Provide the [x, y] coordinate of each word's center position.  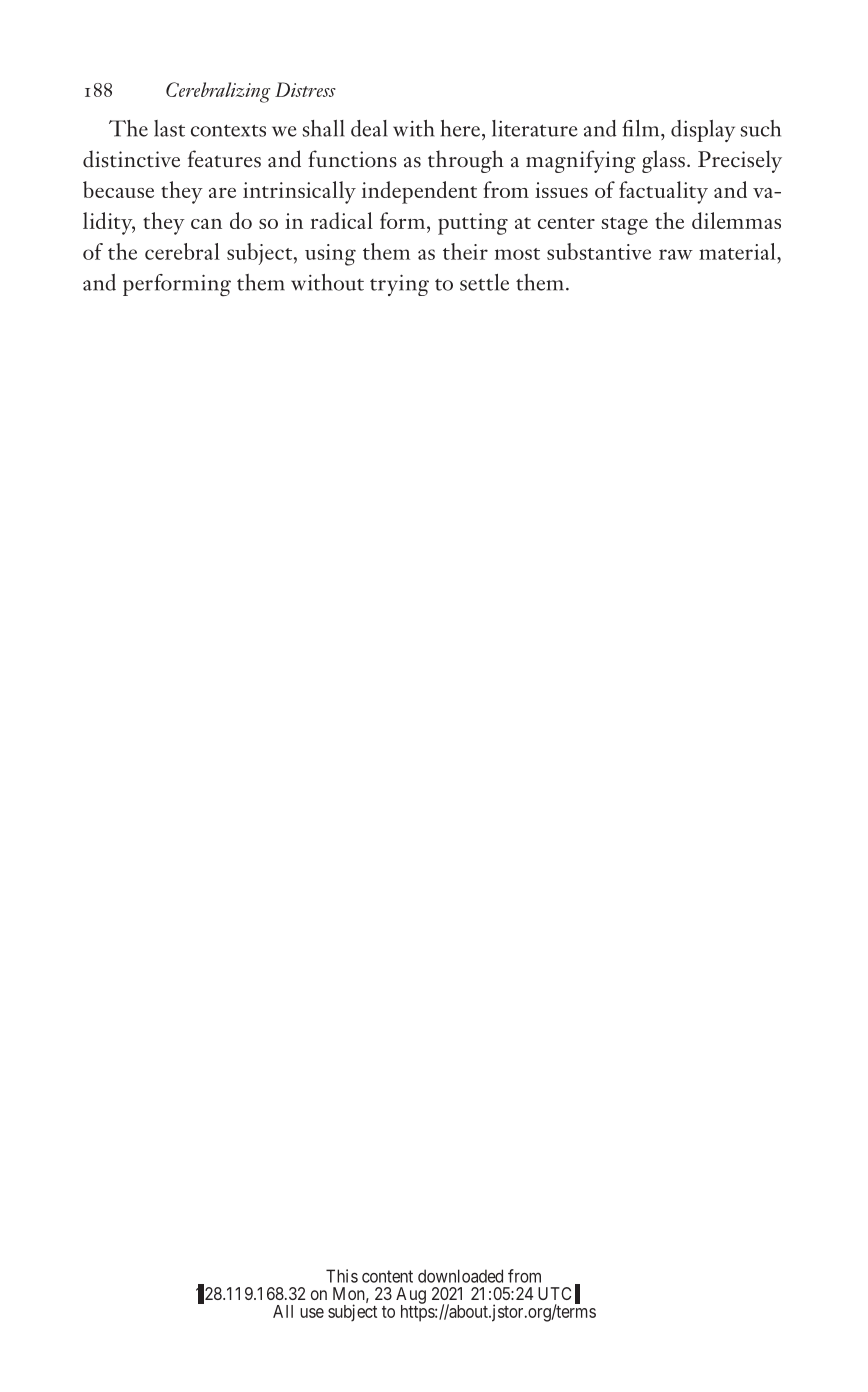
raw [676, 254]
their [465, 251]
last [169, 128]
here [460, 128]
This [342, 1276]
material [738, 251]
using [330, 255]
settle [484, 282]
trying [399, 285]
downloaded [460, 1276]
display [703, 131]
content [387, 1276]
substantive [599, 251]
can [206, 224]
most [517, 254]
